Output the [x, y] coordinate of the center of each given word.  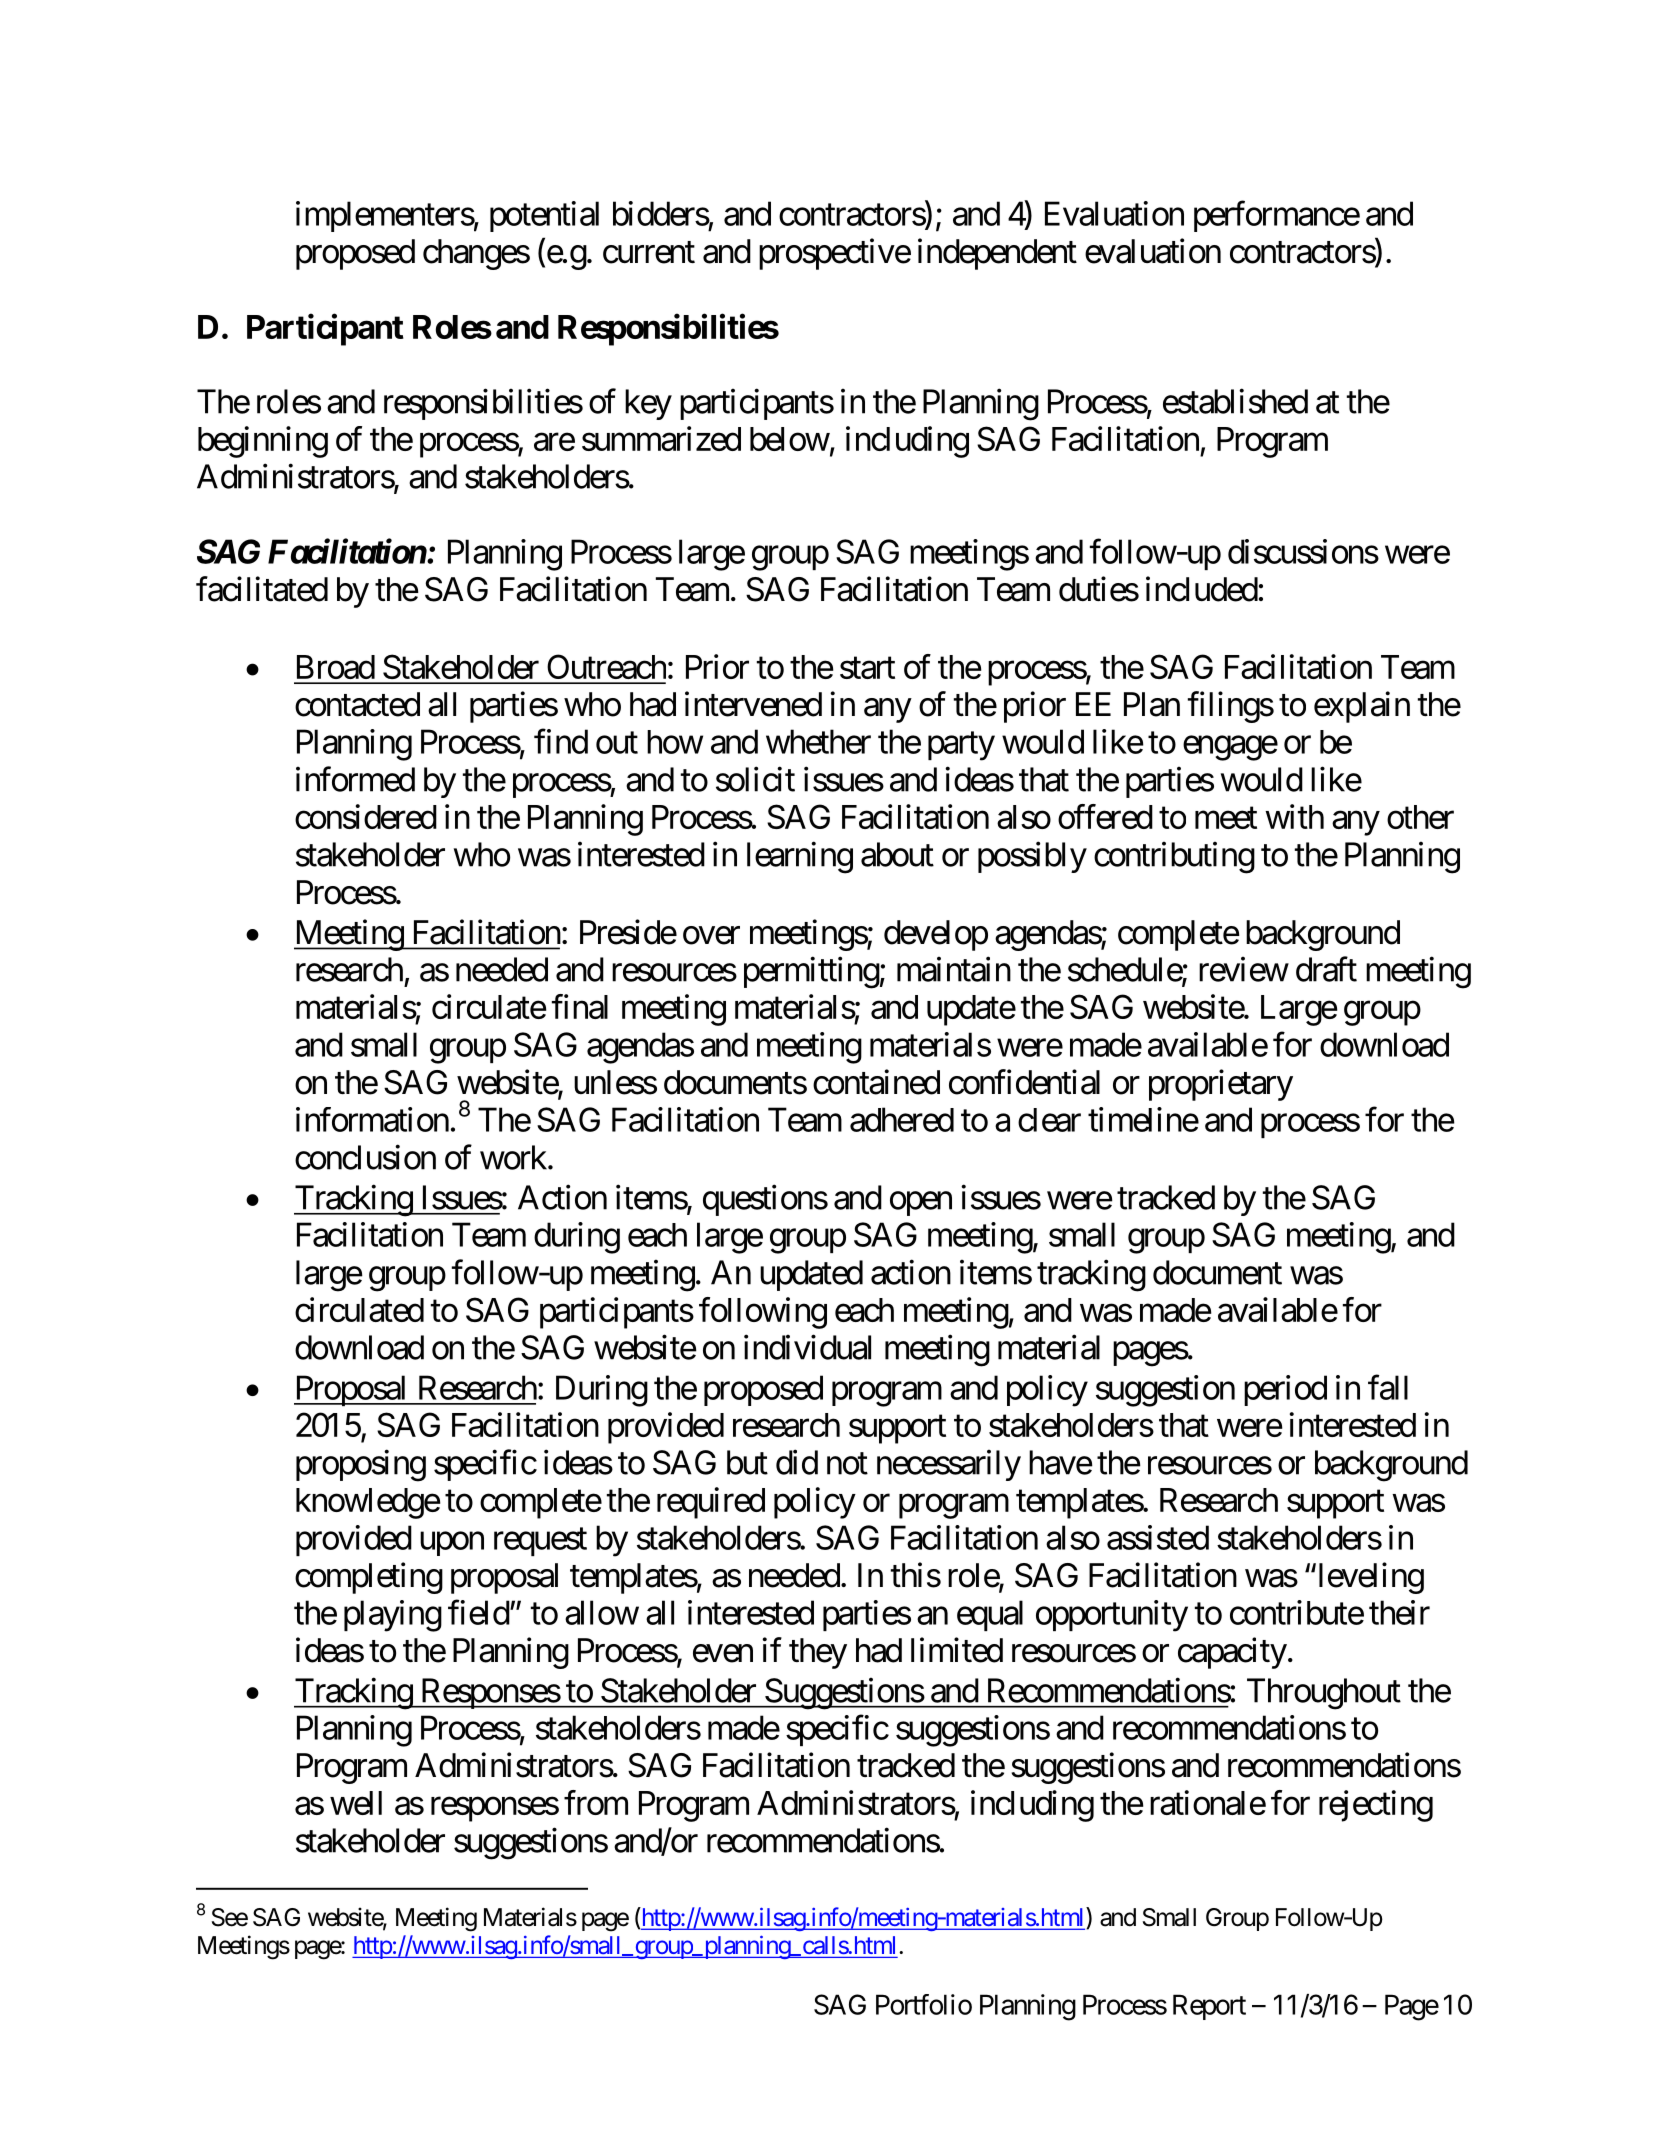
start [867, 668]
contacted [357, 704]
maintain [954, 969]
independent [997, 254]
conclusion [365, 1157]
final [580, 1006]
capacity [1232, 1653]
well [356, 1803]
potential [544, 216]
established [1235, 401]
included [1202, 589]
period [1285, 1390]
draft [1326, 969]
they [818, 1653]
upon [452, 1544]
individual [807, 1347]
